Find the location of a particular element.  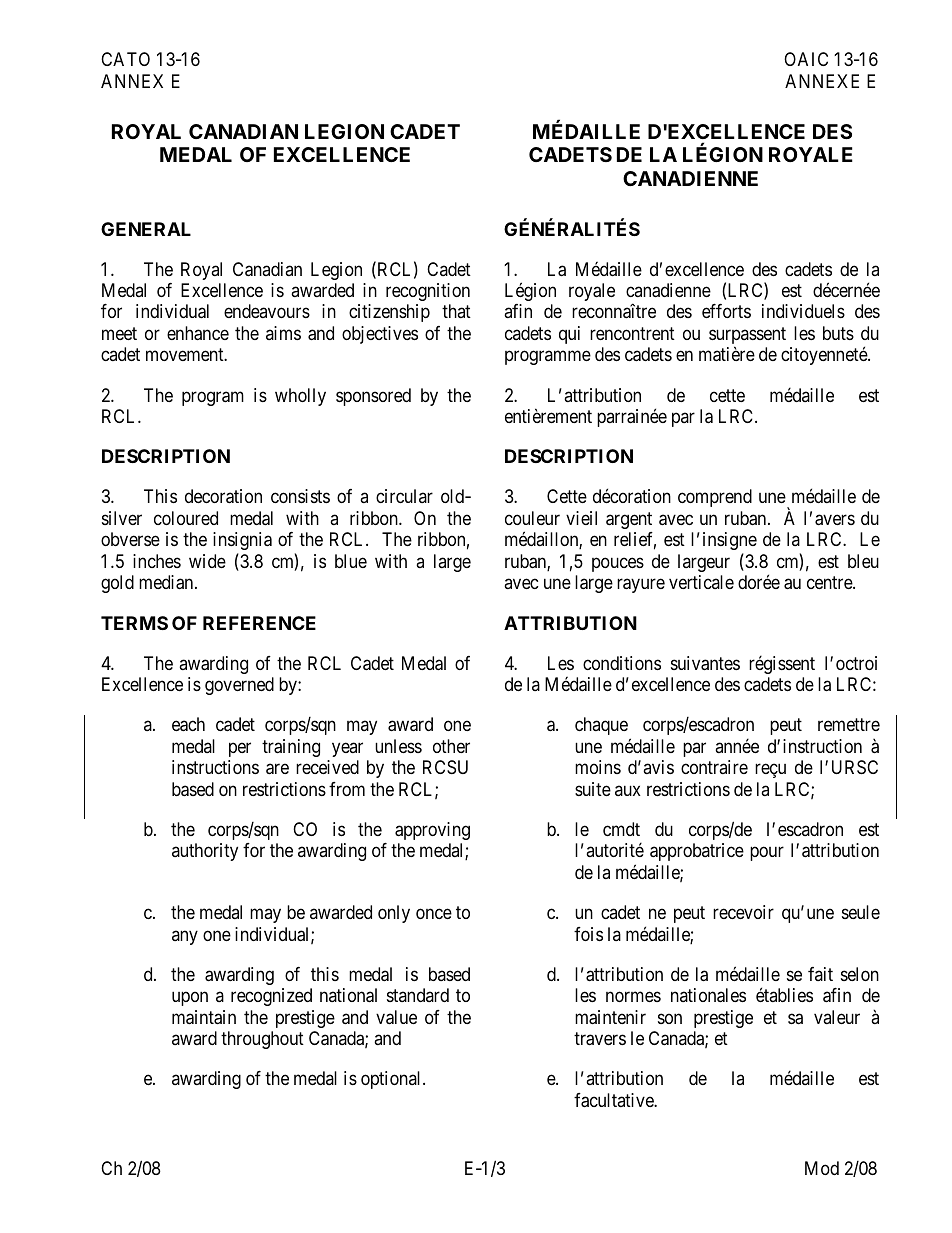

contraire is located at coordinates (714, 767).
